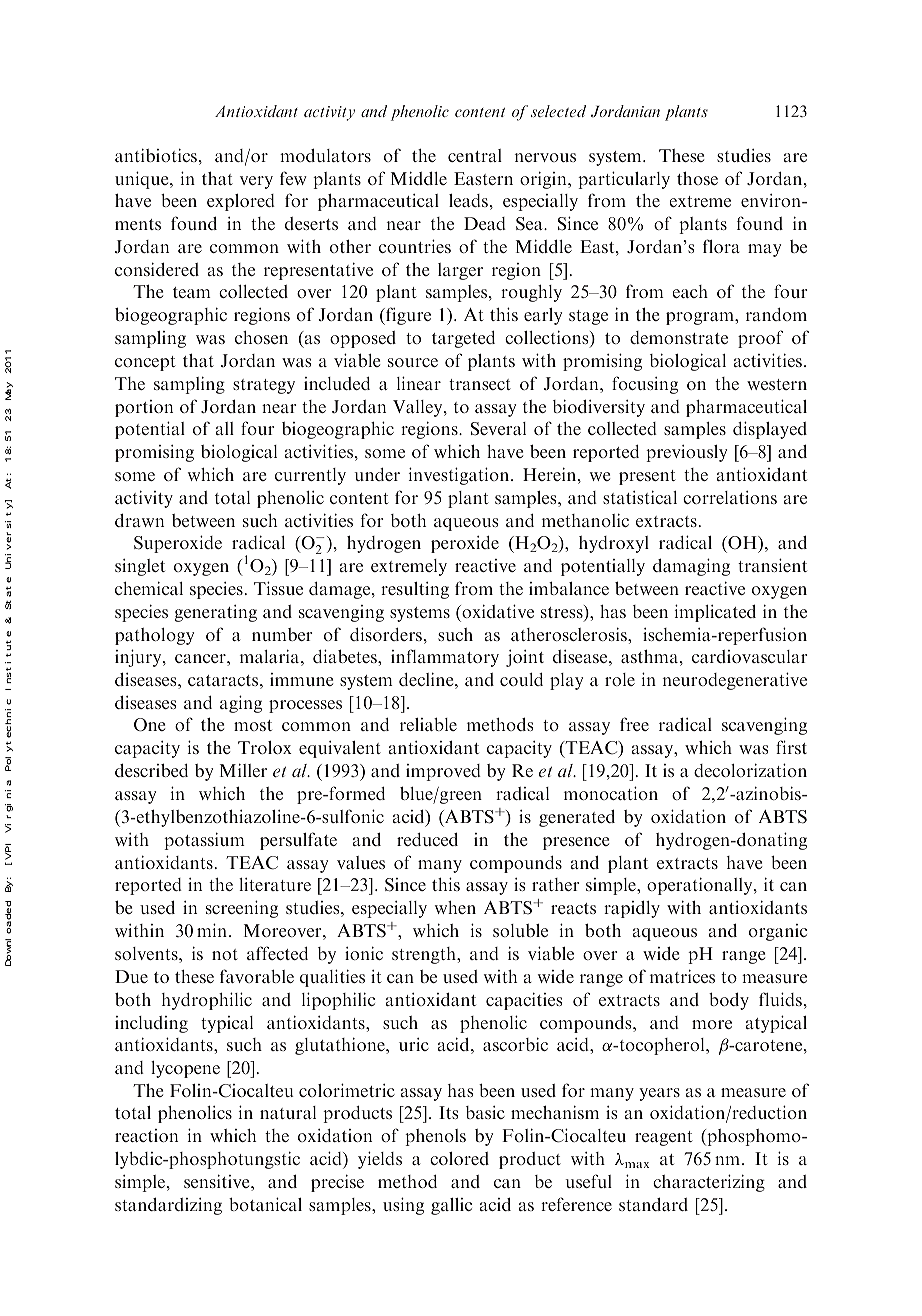  Describe the element at coordinates (735, 681) in the screenshot. I see `neurodegenerative` at that location.
